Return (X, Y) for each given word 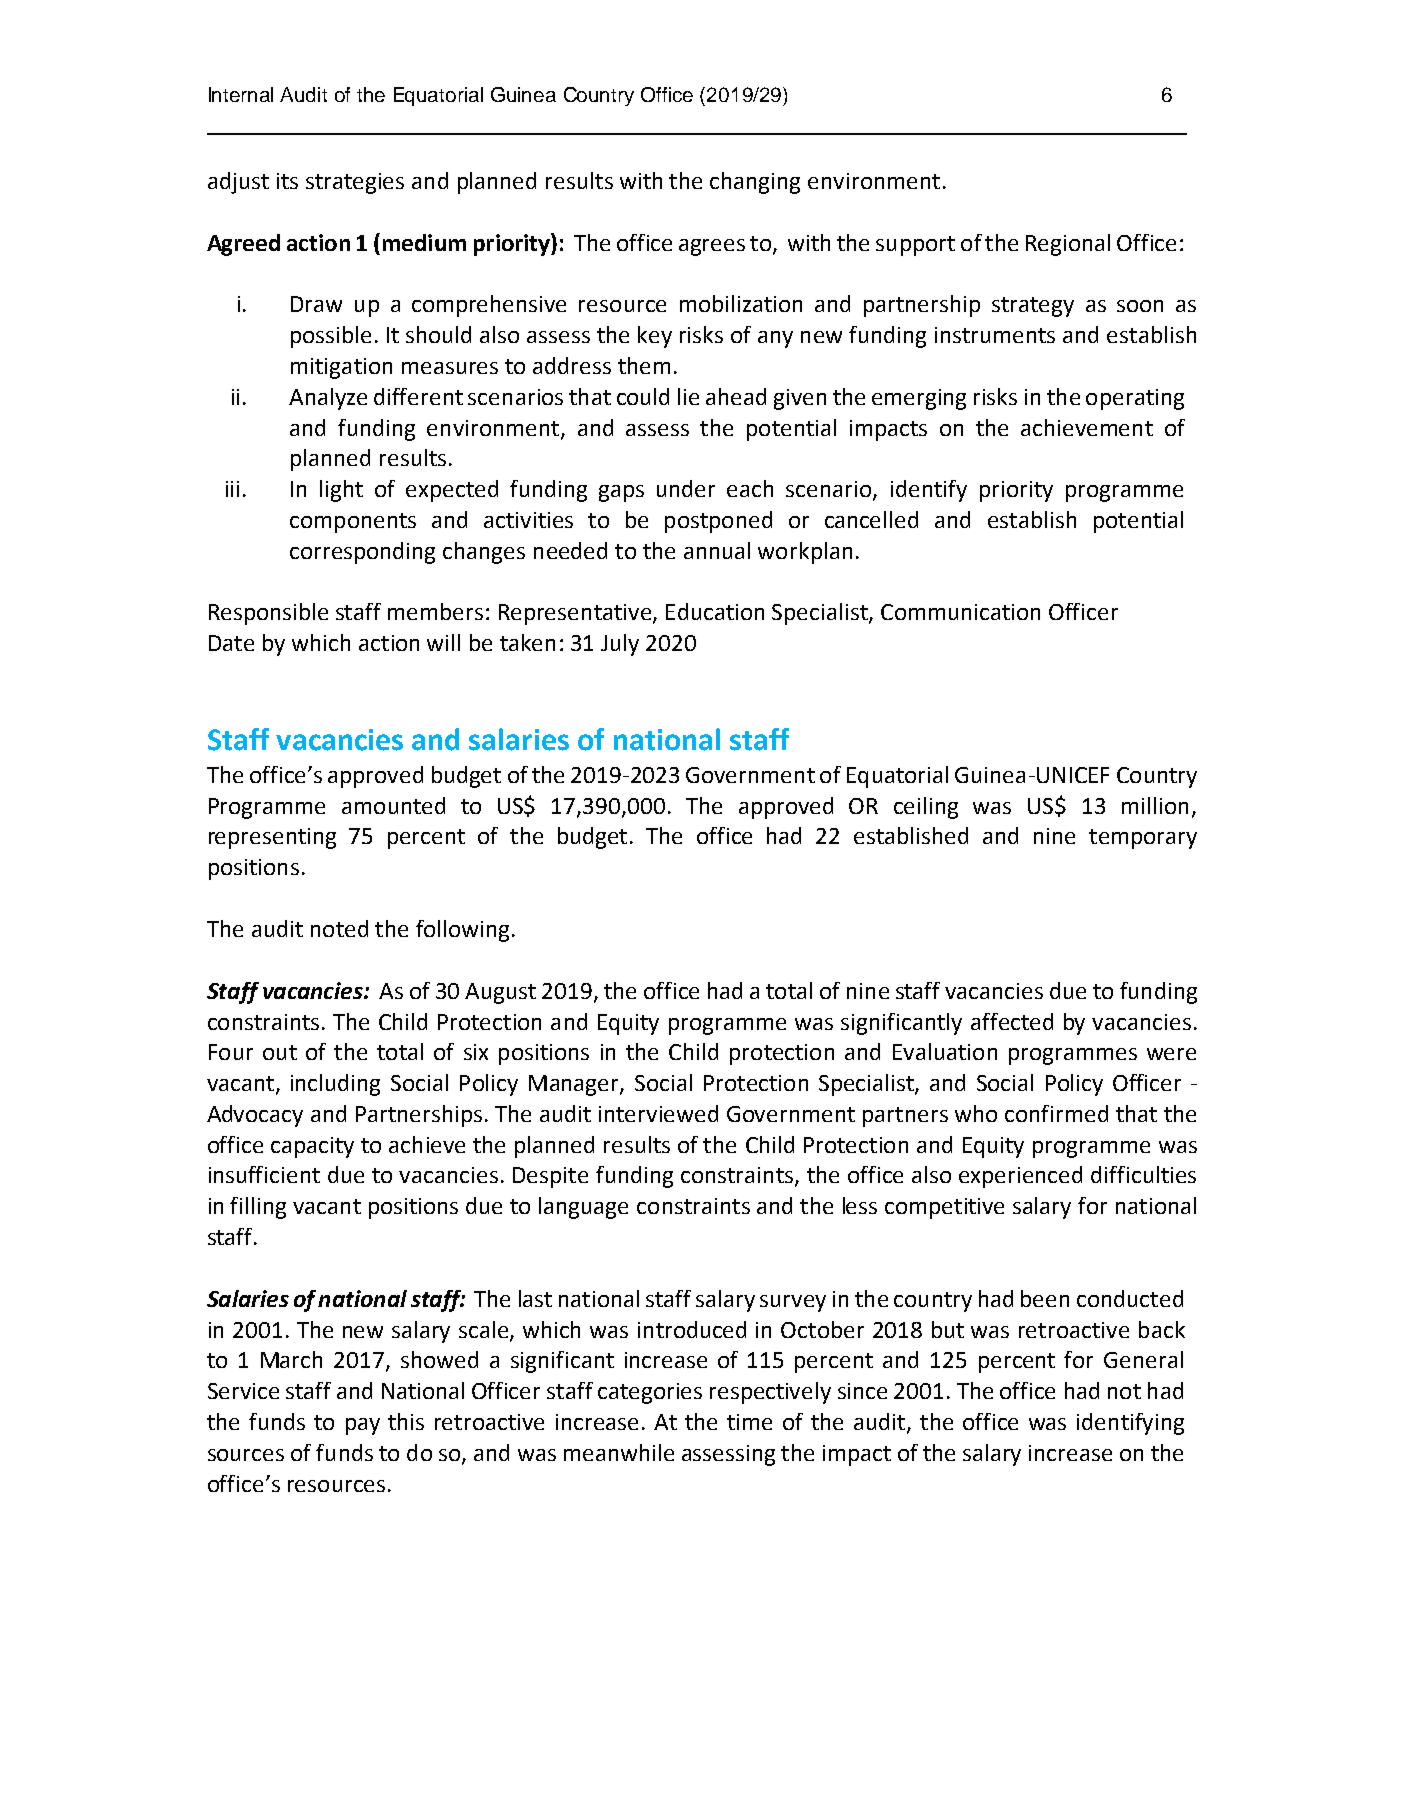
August (500, 993)
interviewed (658, 1113)
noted (339, 928)
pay (363, 1426)
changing (755, 183)
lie (688, 396)
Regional (1068, 245)
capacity (312, 1147)
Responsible (268, 614)
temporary (1143, 839)
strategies (355, 183)
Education (715, 611)
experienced (1020, 1177)
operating (1135, 399)
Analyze (328, 399)
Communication (960, 612)
